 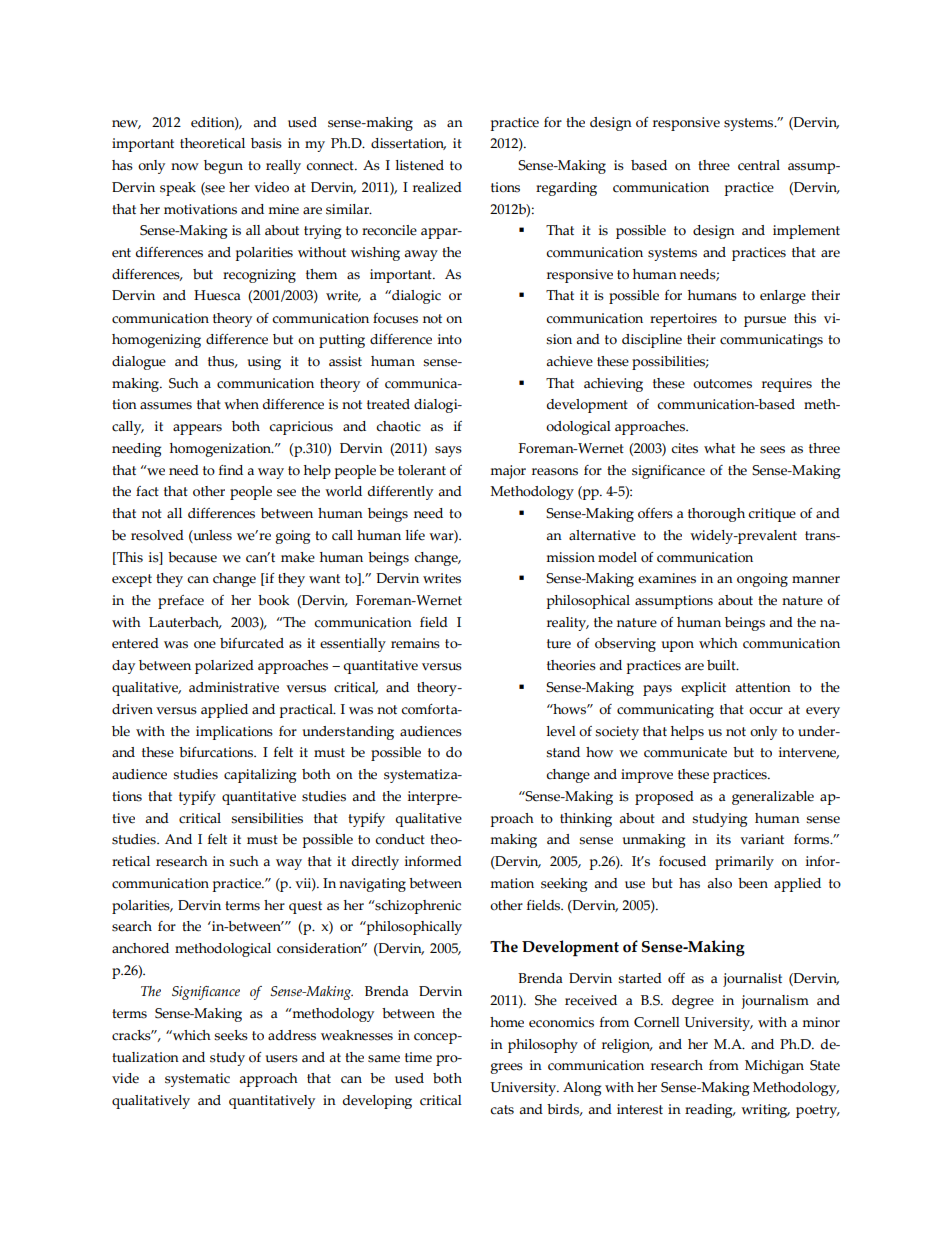 I want to click on cats, so click(x=502, y=1110).
